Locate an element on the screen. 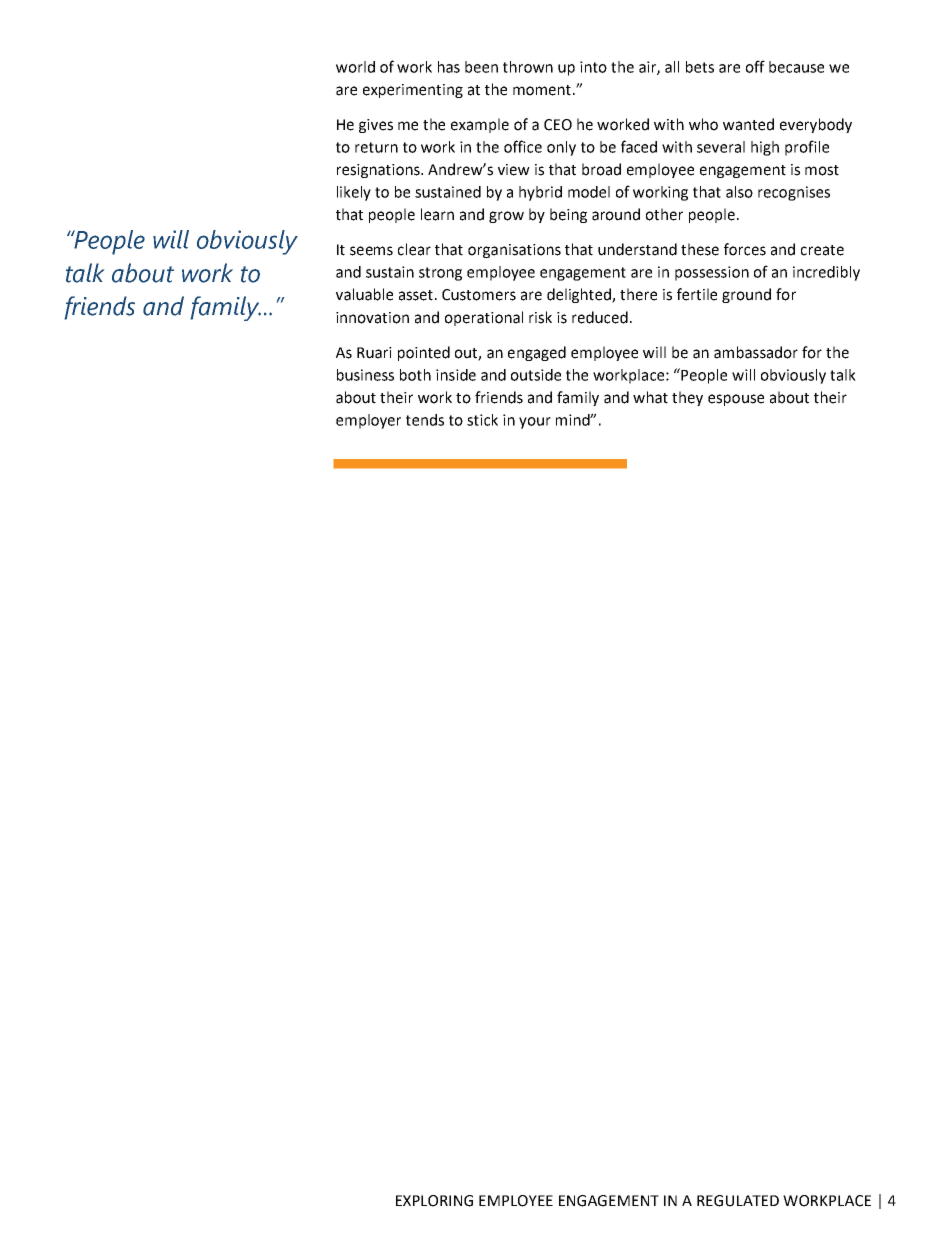 The height and width of the screenshot is (1233, 952). your is located at coordinates (535, 423).
